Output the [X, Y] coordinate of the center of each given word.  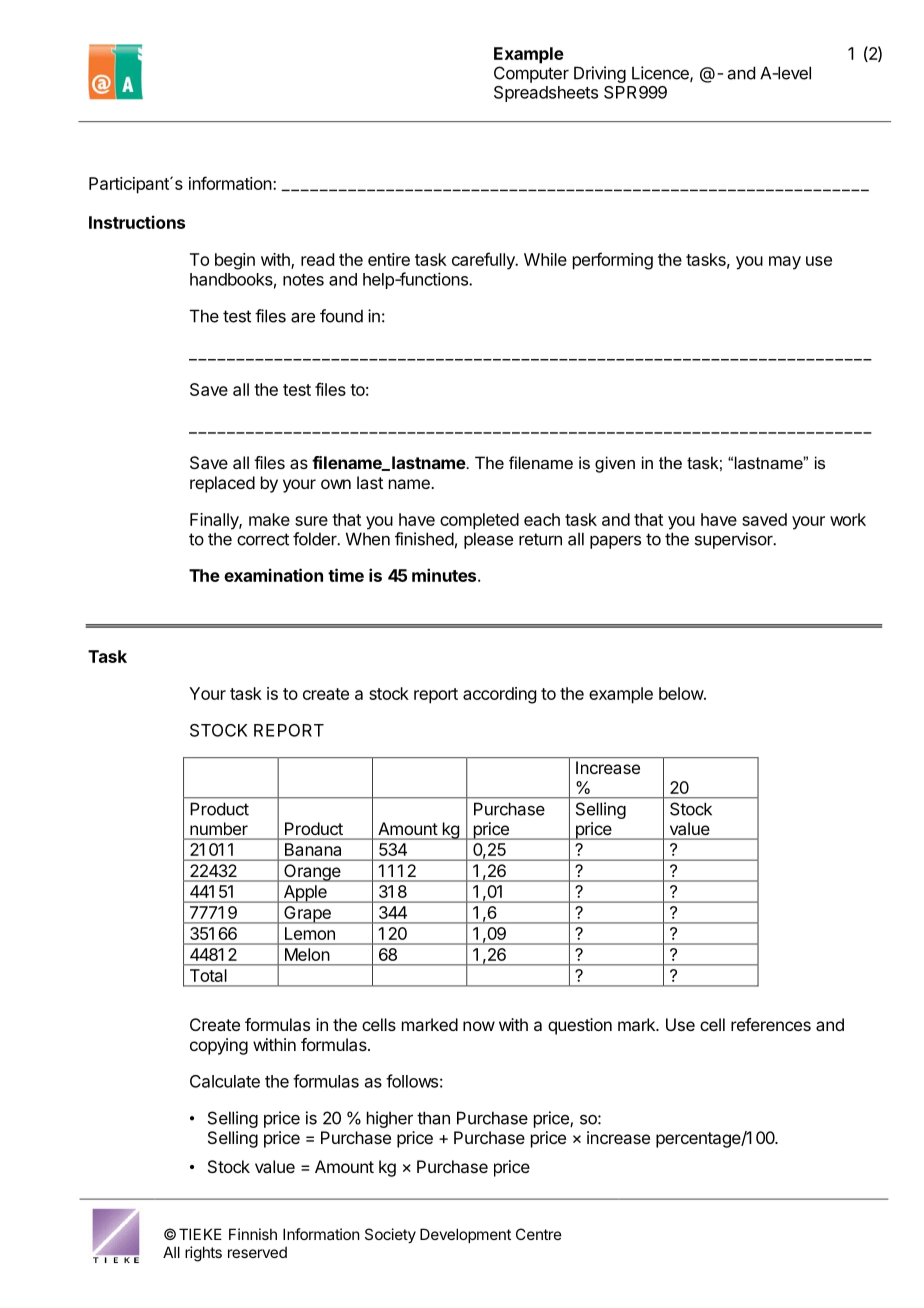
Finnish [253, 1234]
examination [273, 575]
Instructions [137, 222]
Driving [600, 74]
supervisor [735, 540]
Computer [531, 74]
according [499, 695]
